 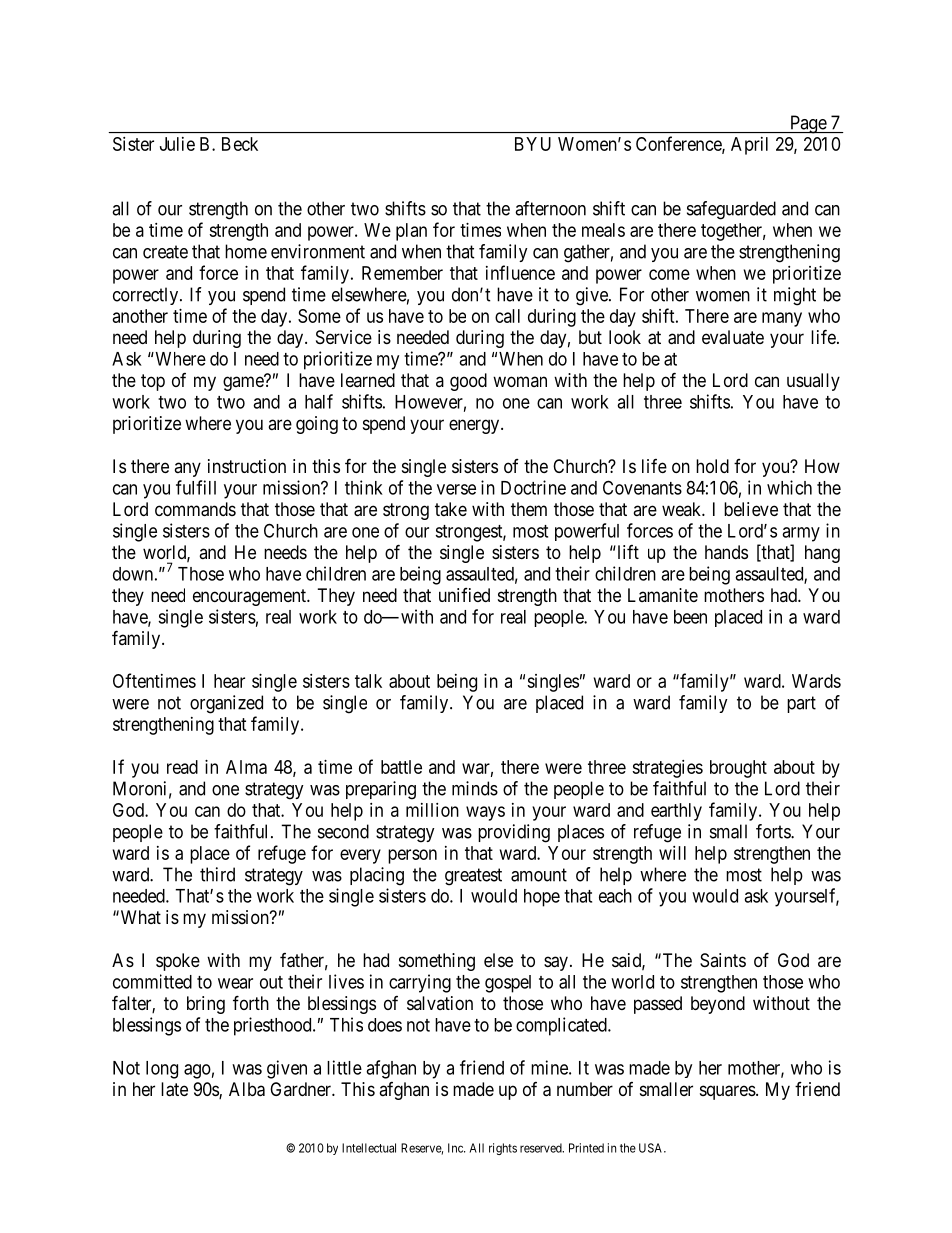 I want to click on Beck, so click(x=240, y=144).
